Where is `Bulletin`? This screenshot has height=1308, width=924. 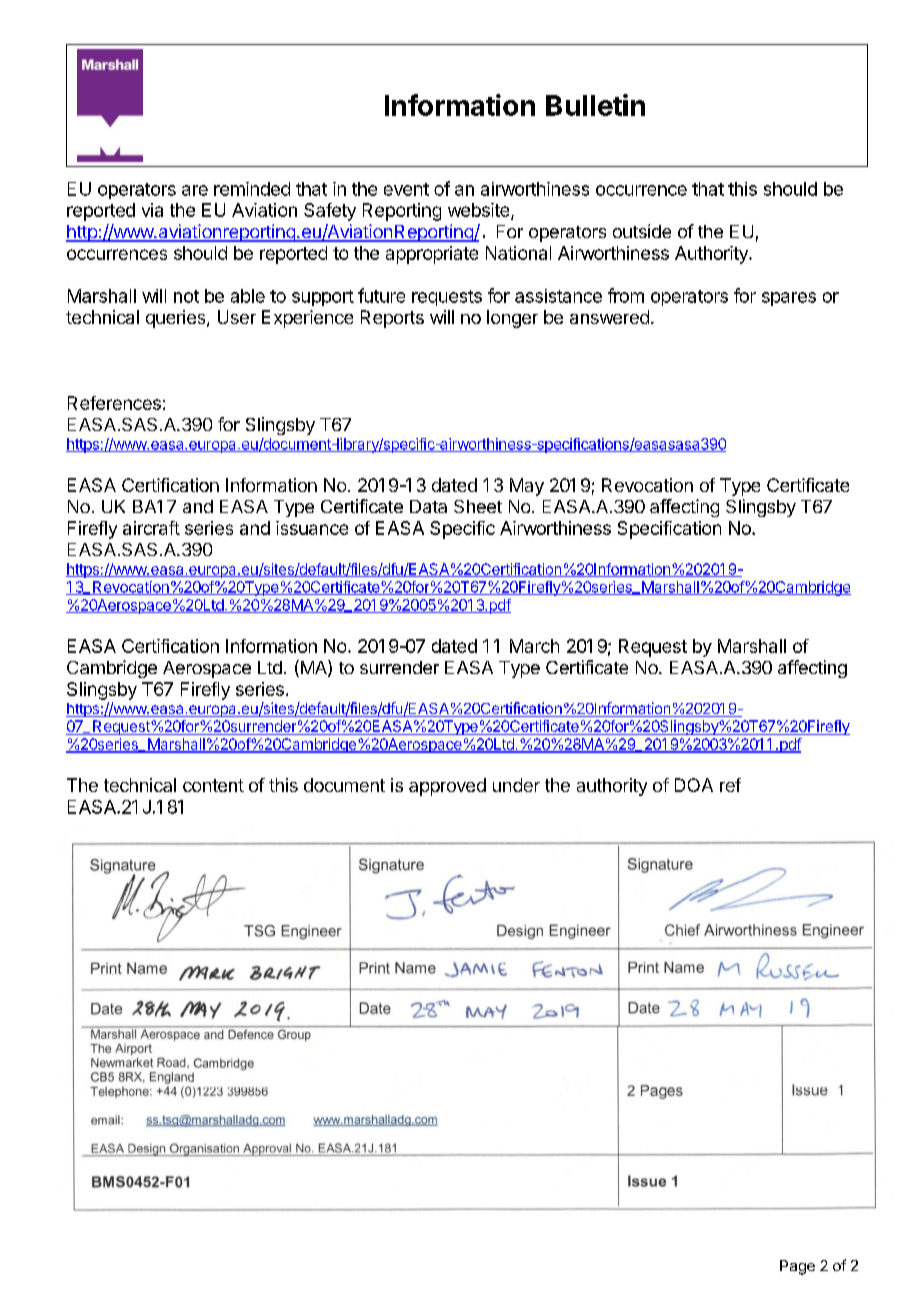 Bulletin is located at coordinates (595, 105).
